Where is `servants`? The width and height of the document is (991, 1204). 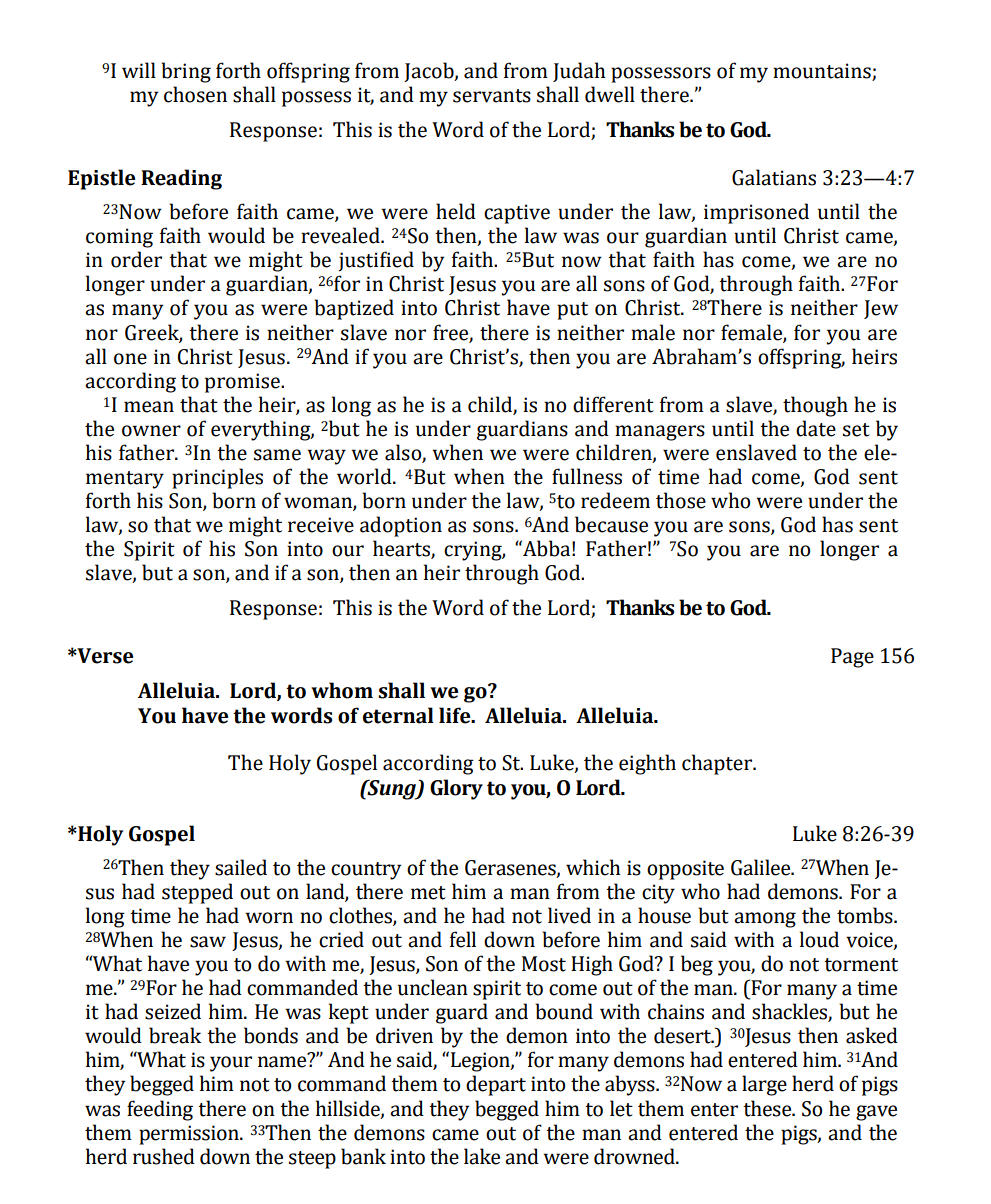
servants is located at coordinates (492, 96).
